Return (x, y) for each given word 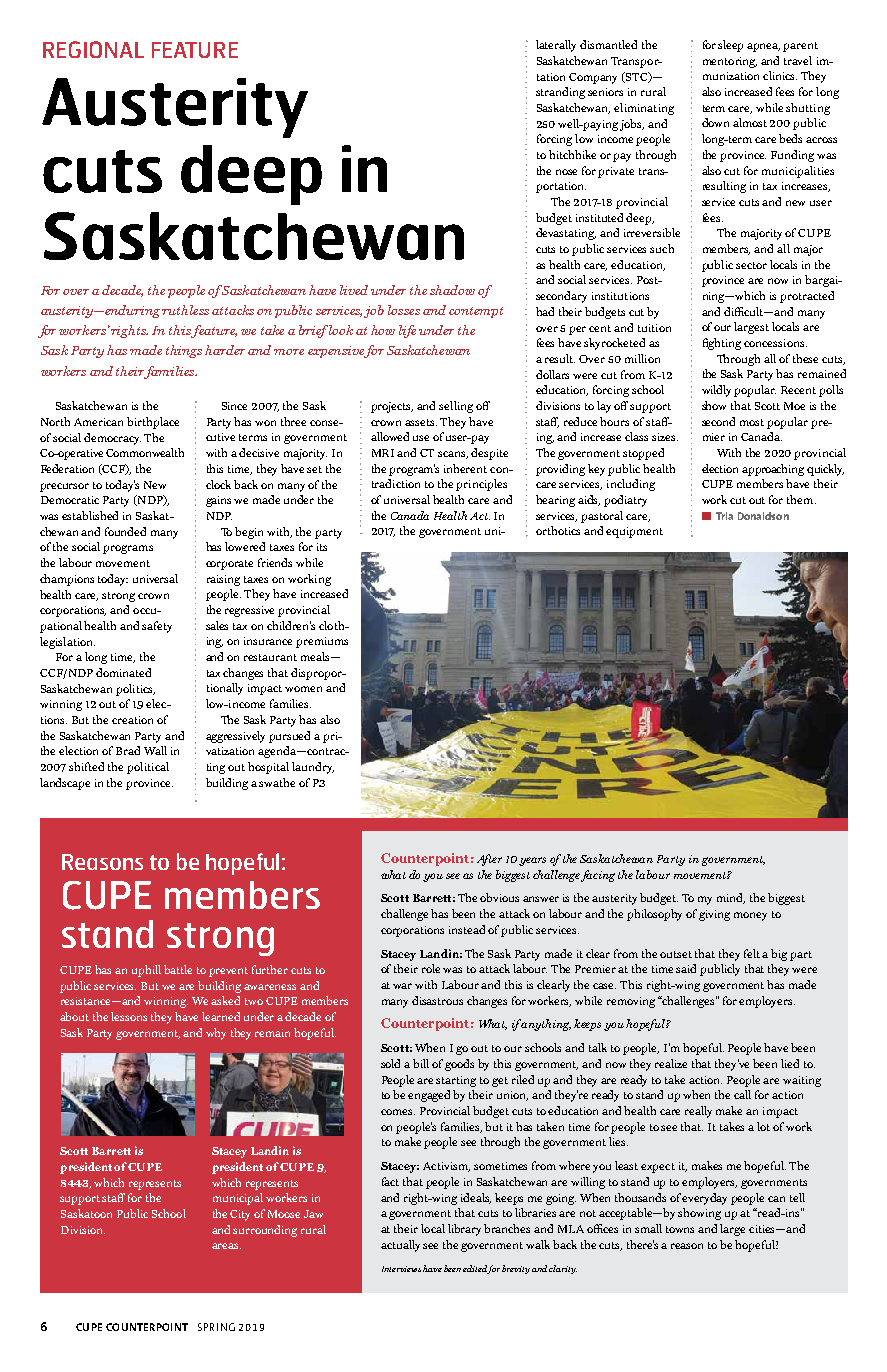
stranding (560, 93)
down (715, 122)
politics (135, 690)
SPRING (216, 1327)
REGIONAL (93, 49)
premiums (322, 642)
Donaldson (763, 516)
